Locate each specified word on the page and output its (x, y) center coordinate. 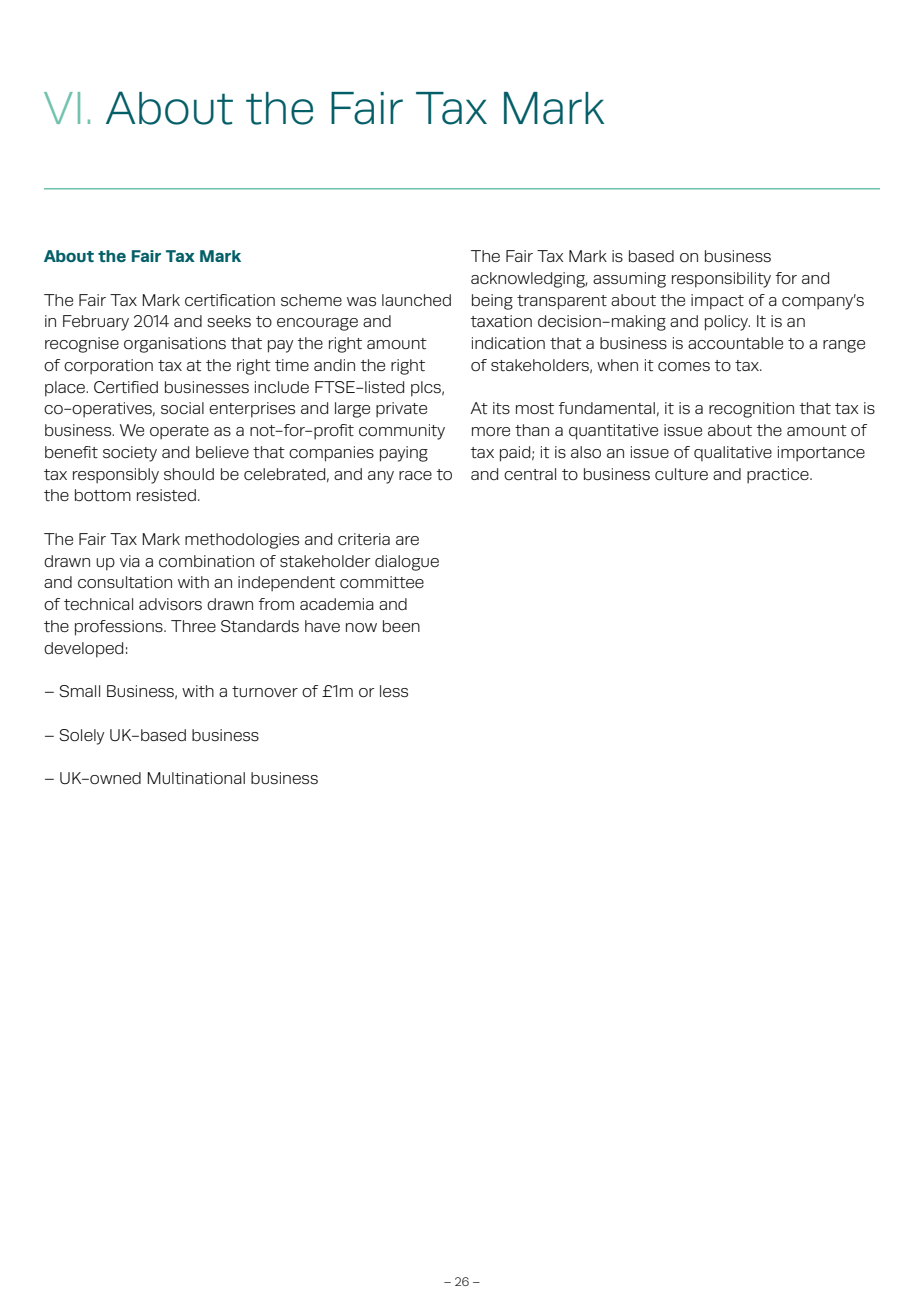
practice (779, 475)
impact (717, 302)
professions (120, 628)
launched (416, 300)
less (394, 691)
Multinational (196, 778)
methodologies (242, 541)
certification (230, 300)
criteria (364, 539)
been (401, 626)
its (501, 408)
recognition (751, 410)
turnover (265, 692)
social (182, 408)
